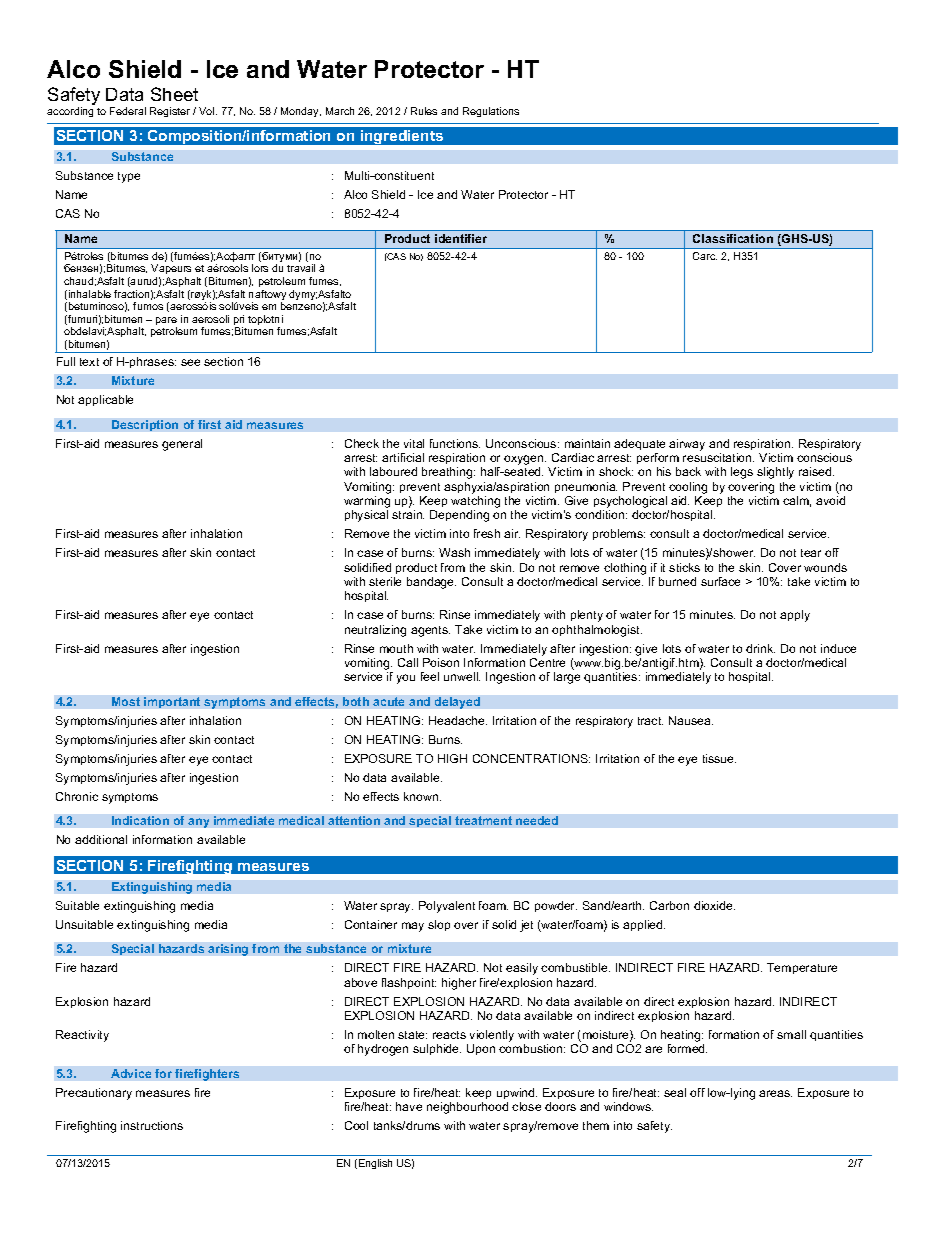 The height and width of the screenshot is (1233, 952). I want to click on resuscitation, so click(718, 457).
